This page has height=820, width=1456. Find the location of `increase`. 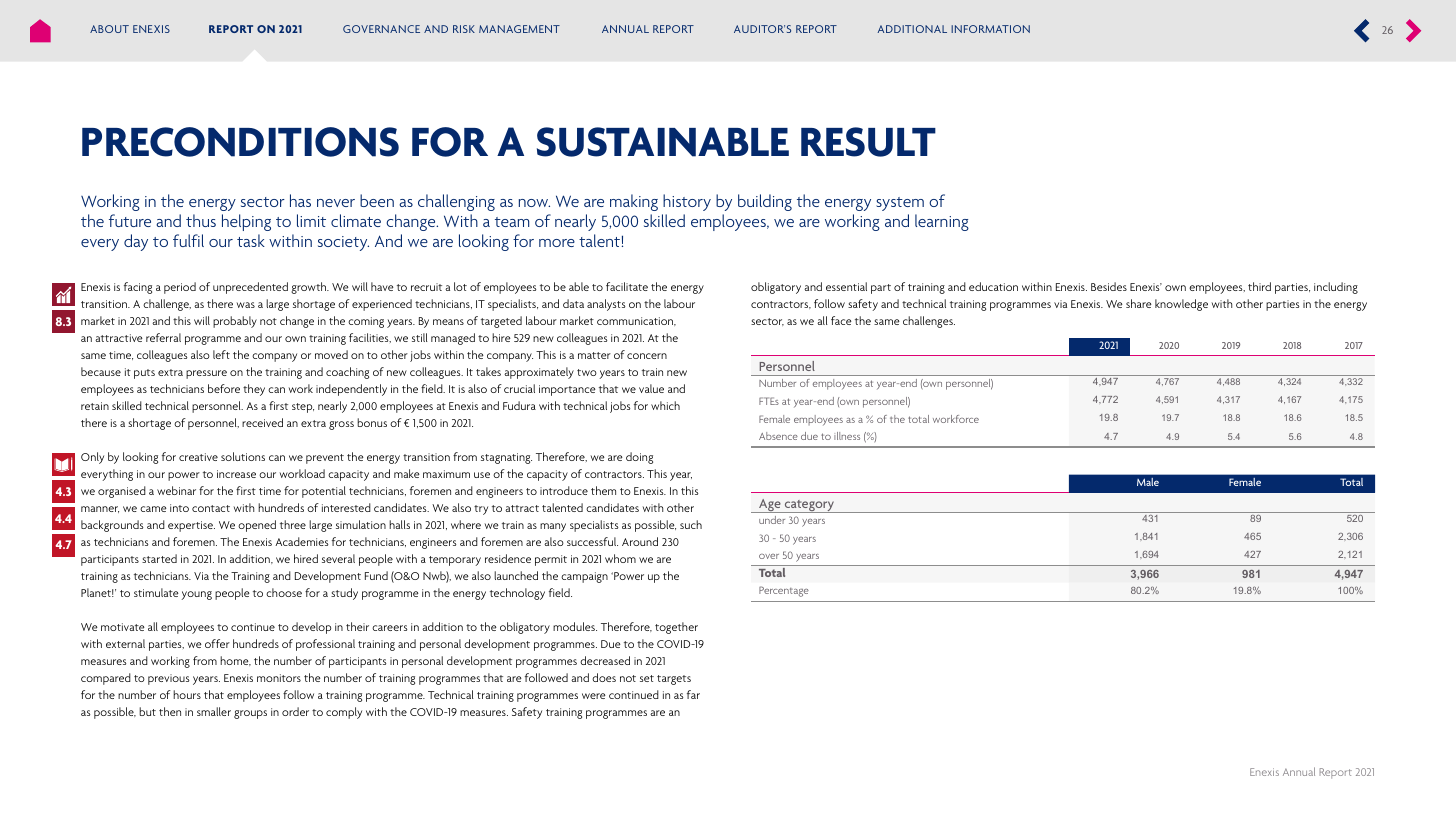

increase is located at coordinates (236, 474).
